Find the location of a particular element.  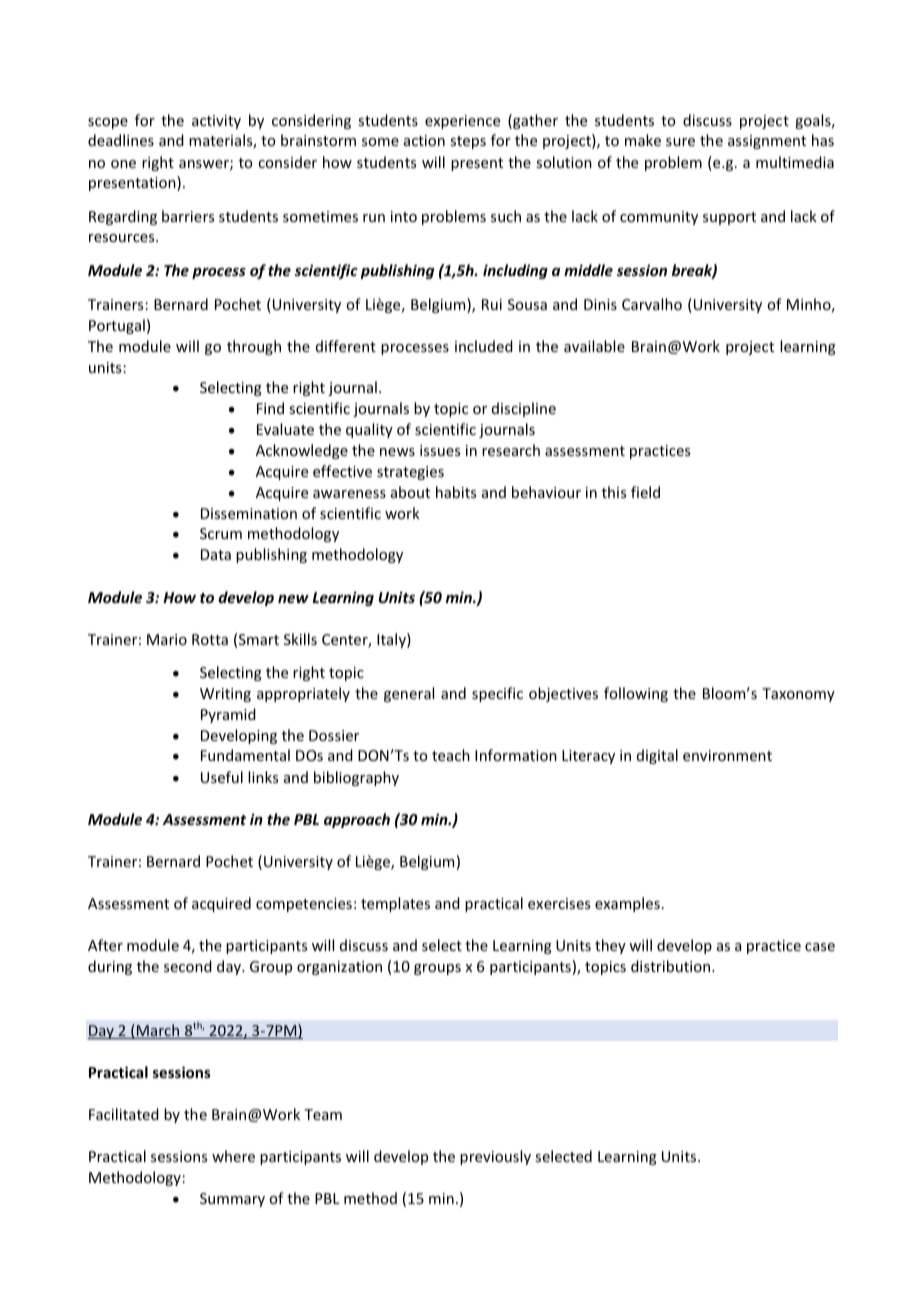

Taxonomy is located at coordinates (798, 695).
